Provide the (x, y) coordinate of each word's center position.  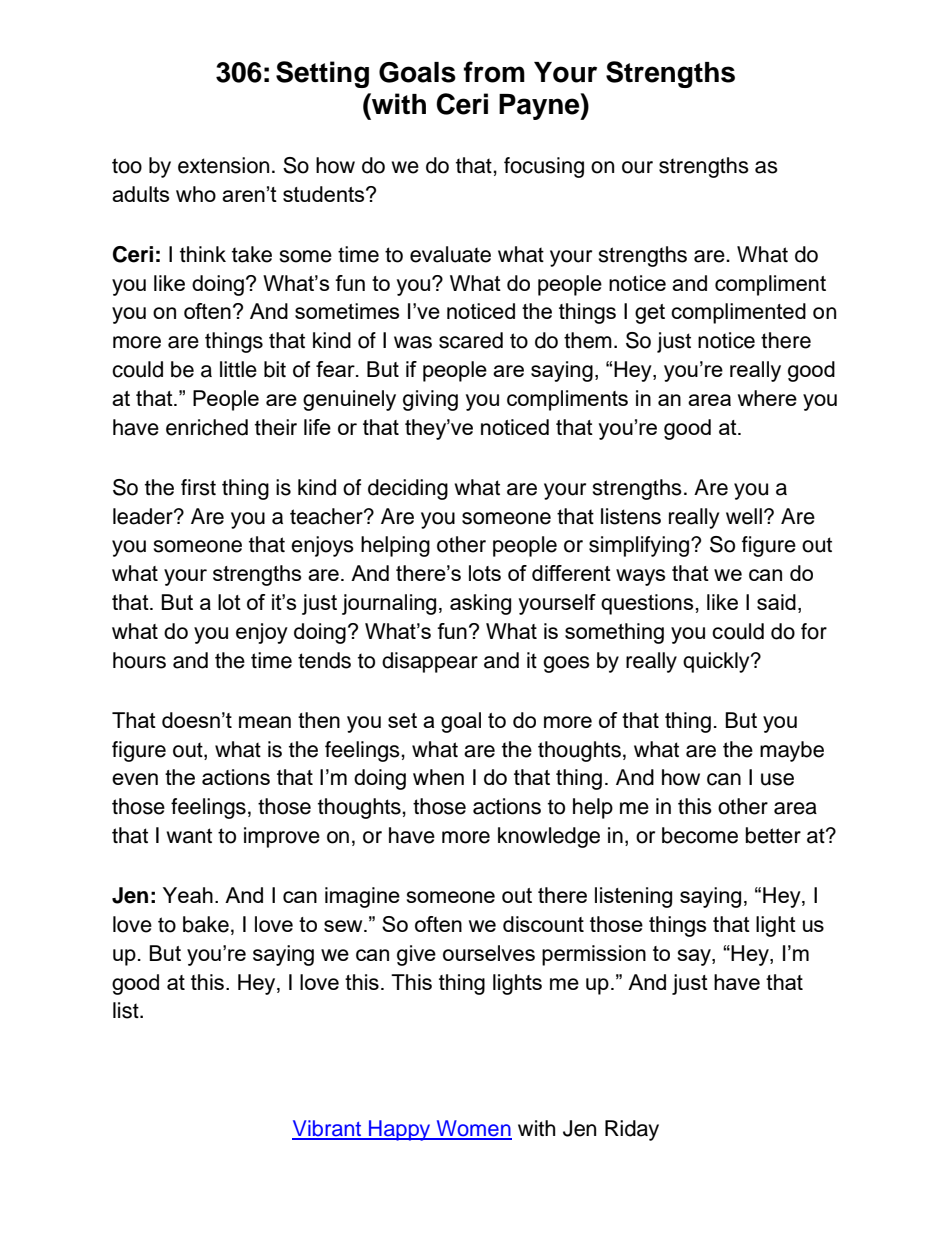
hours (139, 660)
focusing (544, 167)
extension (223, 165)
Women (473, 1129)
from (494, 72)
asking (480, 604)
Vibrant (328, 1129)
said (776, 602)
